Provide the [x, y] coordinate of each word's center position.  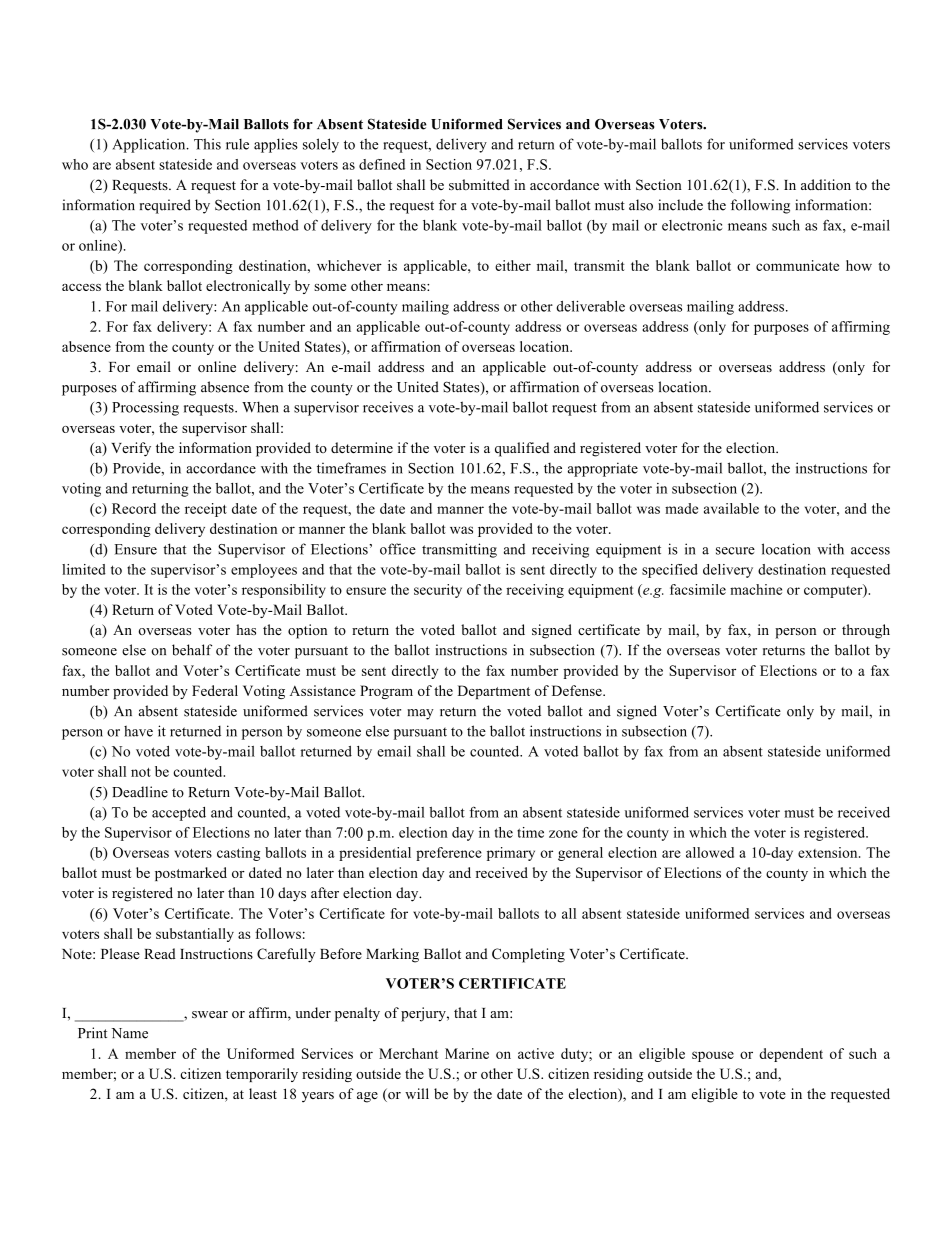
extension [829, 852]
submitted [479, 184]
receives [388, 407]
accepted [179, 814]
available [731, 508]
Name [129, 1033]
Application [150, 145]
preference [449, 854]
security [438, 591]
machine [756, 589]
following [760, 206]
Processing [145, 408]
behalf [192, 650]
